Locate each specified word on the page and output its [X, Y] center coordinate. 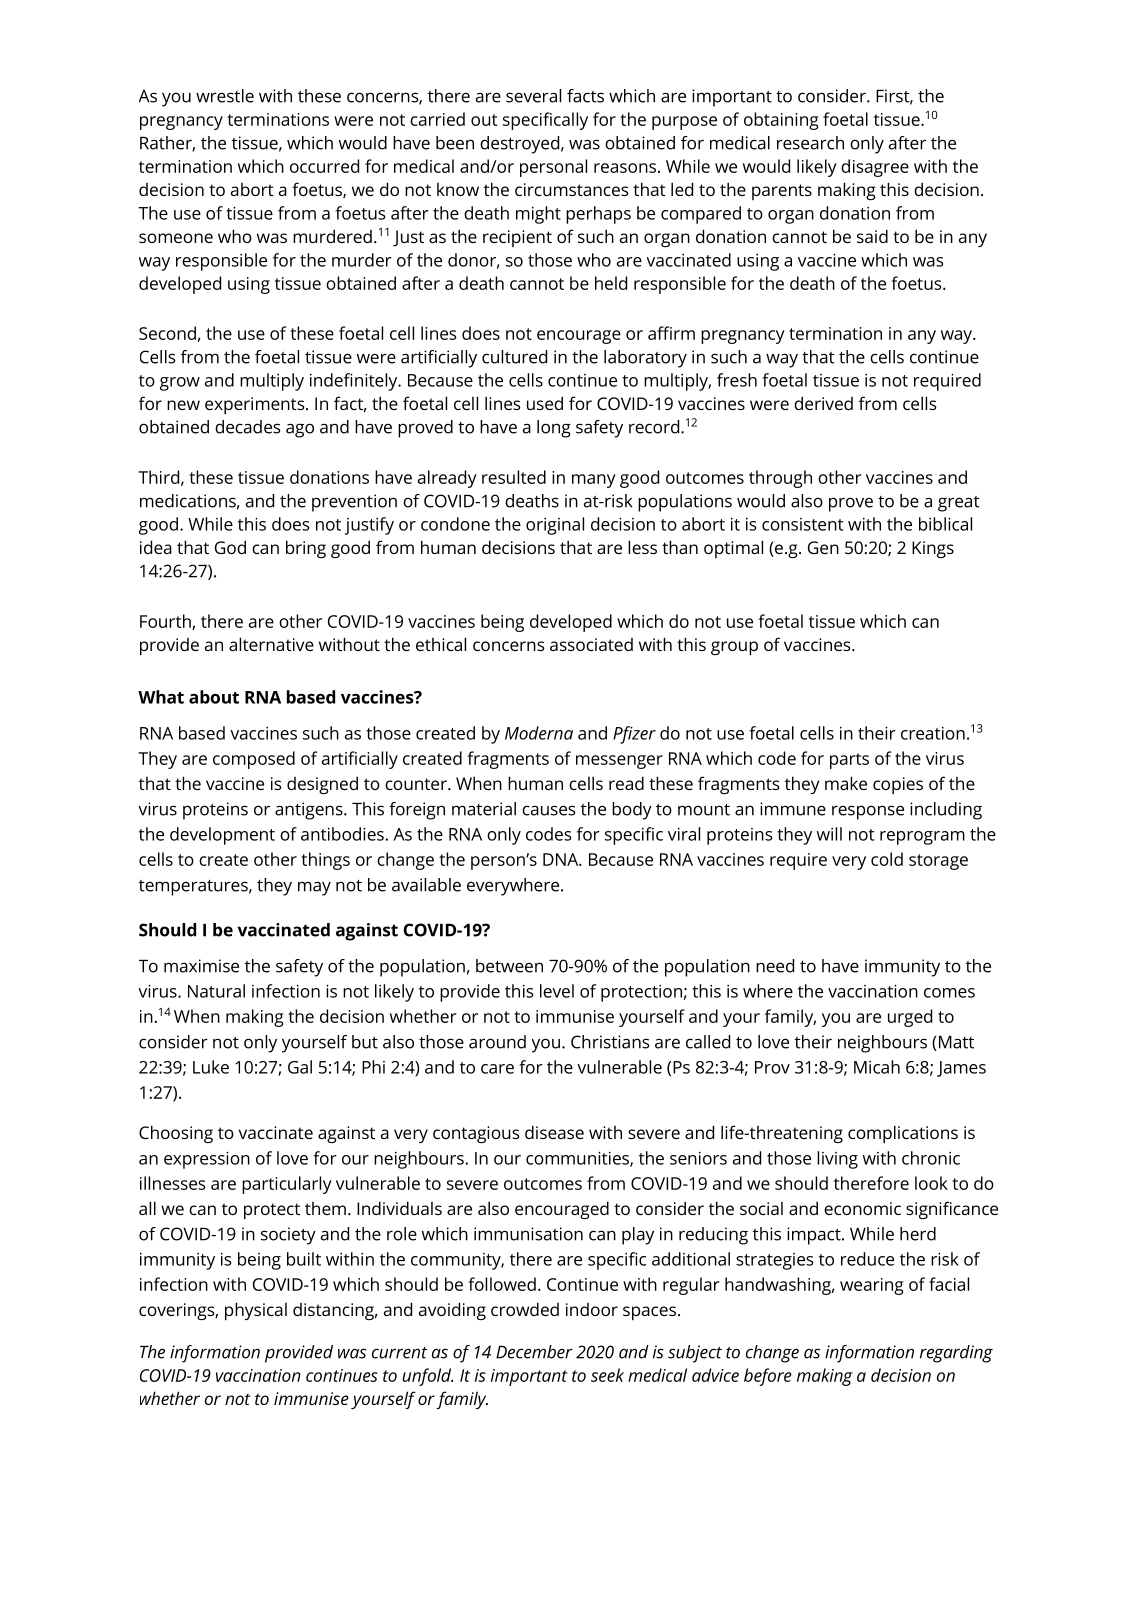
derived [823, 403]
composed [254, 760]
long [554, 429]
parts [849, 761]
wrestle [225, 96]
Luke [211, 1067]
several [533, 96]
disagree [875, 168]
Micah [877, 1067]
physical [256, 1311]
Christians [610, 1042]
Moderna [539, 733]
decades [248, 427]
